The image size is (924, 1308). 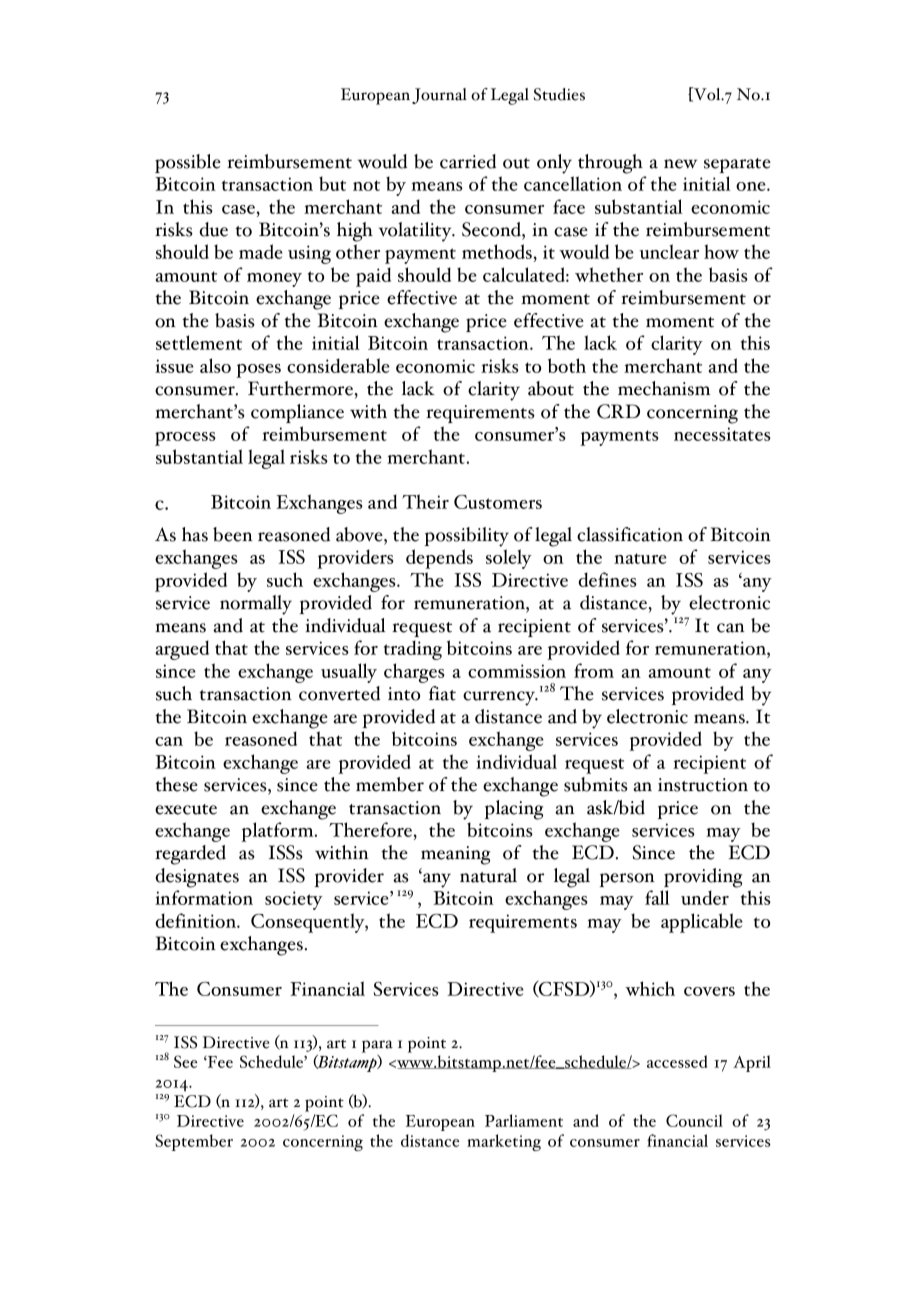 I want to click on possible, so click(x=188, y=163).
